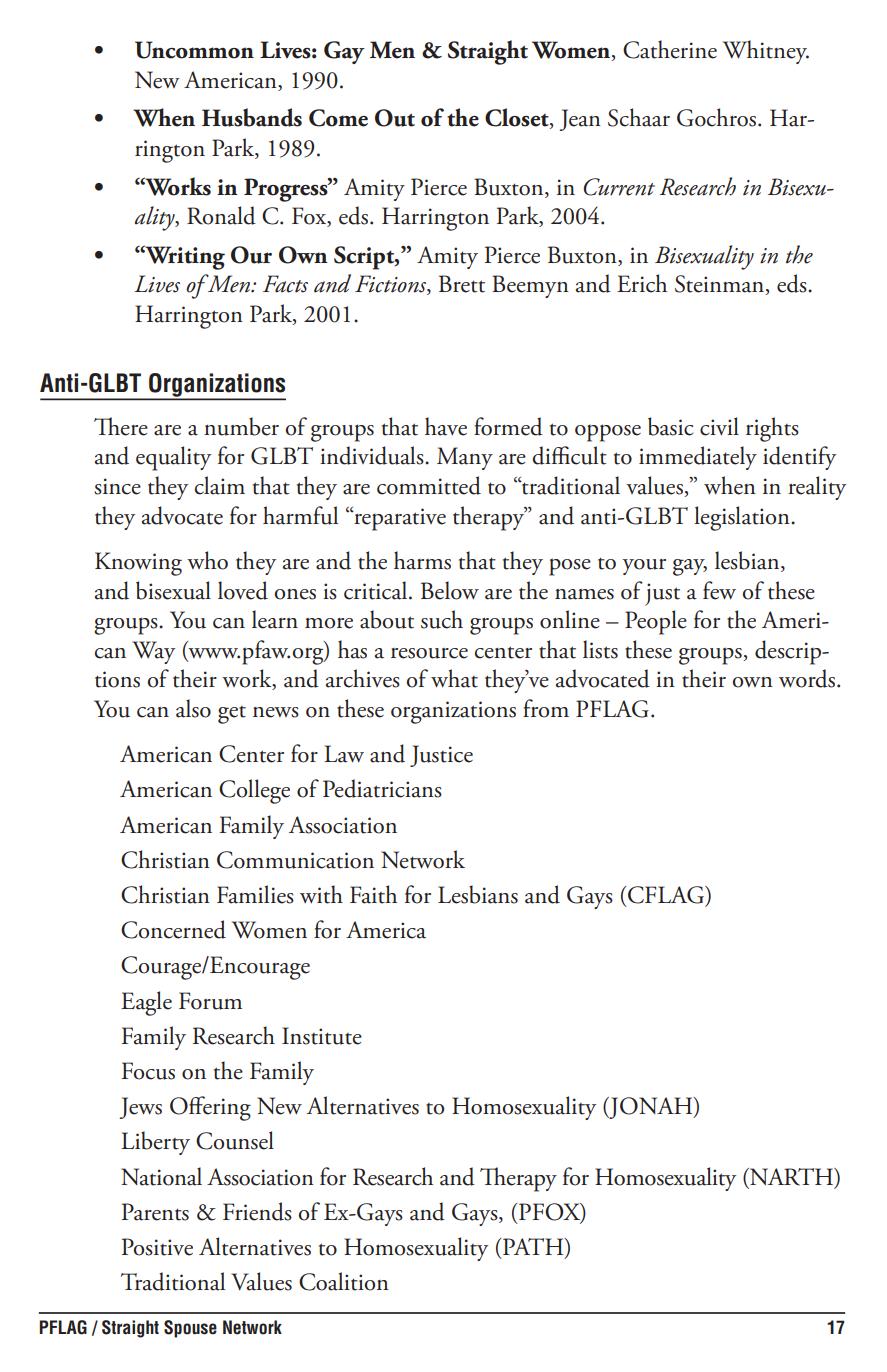  I want to click on Uncommon, so click(194, 50).
